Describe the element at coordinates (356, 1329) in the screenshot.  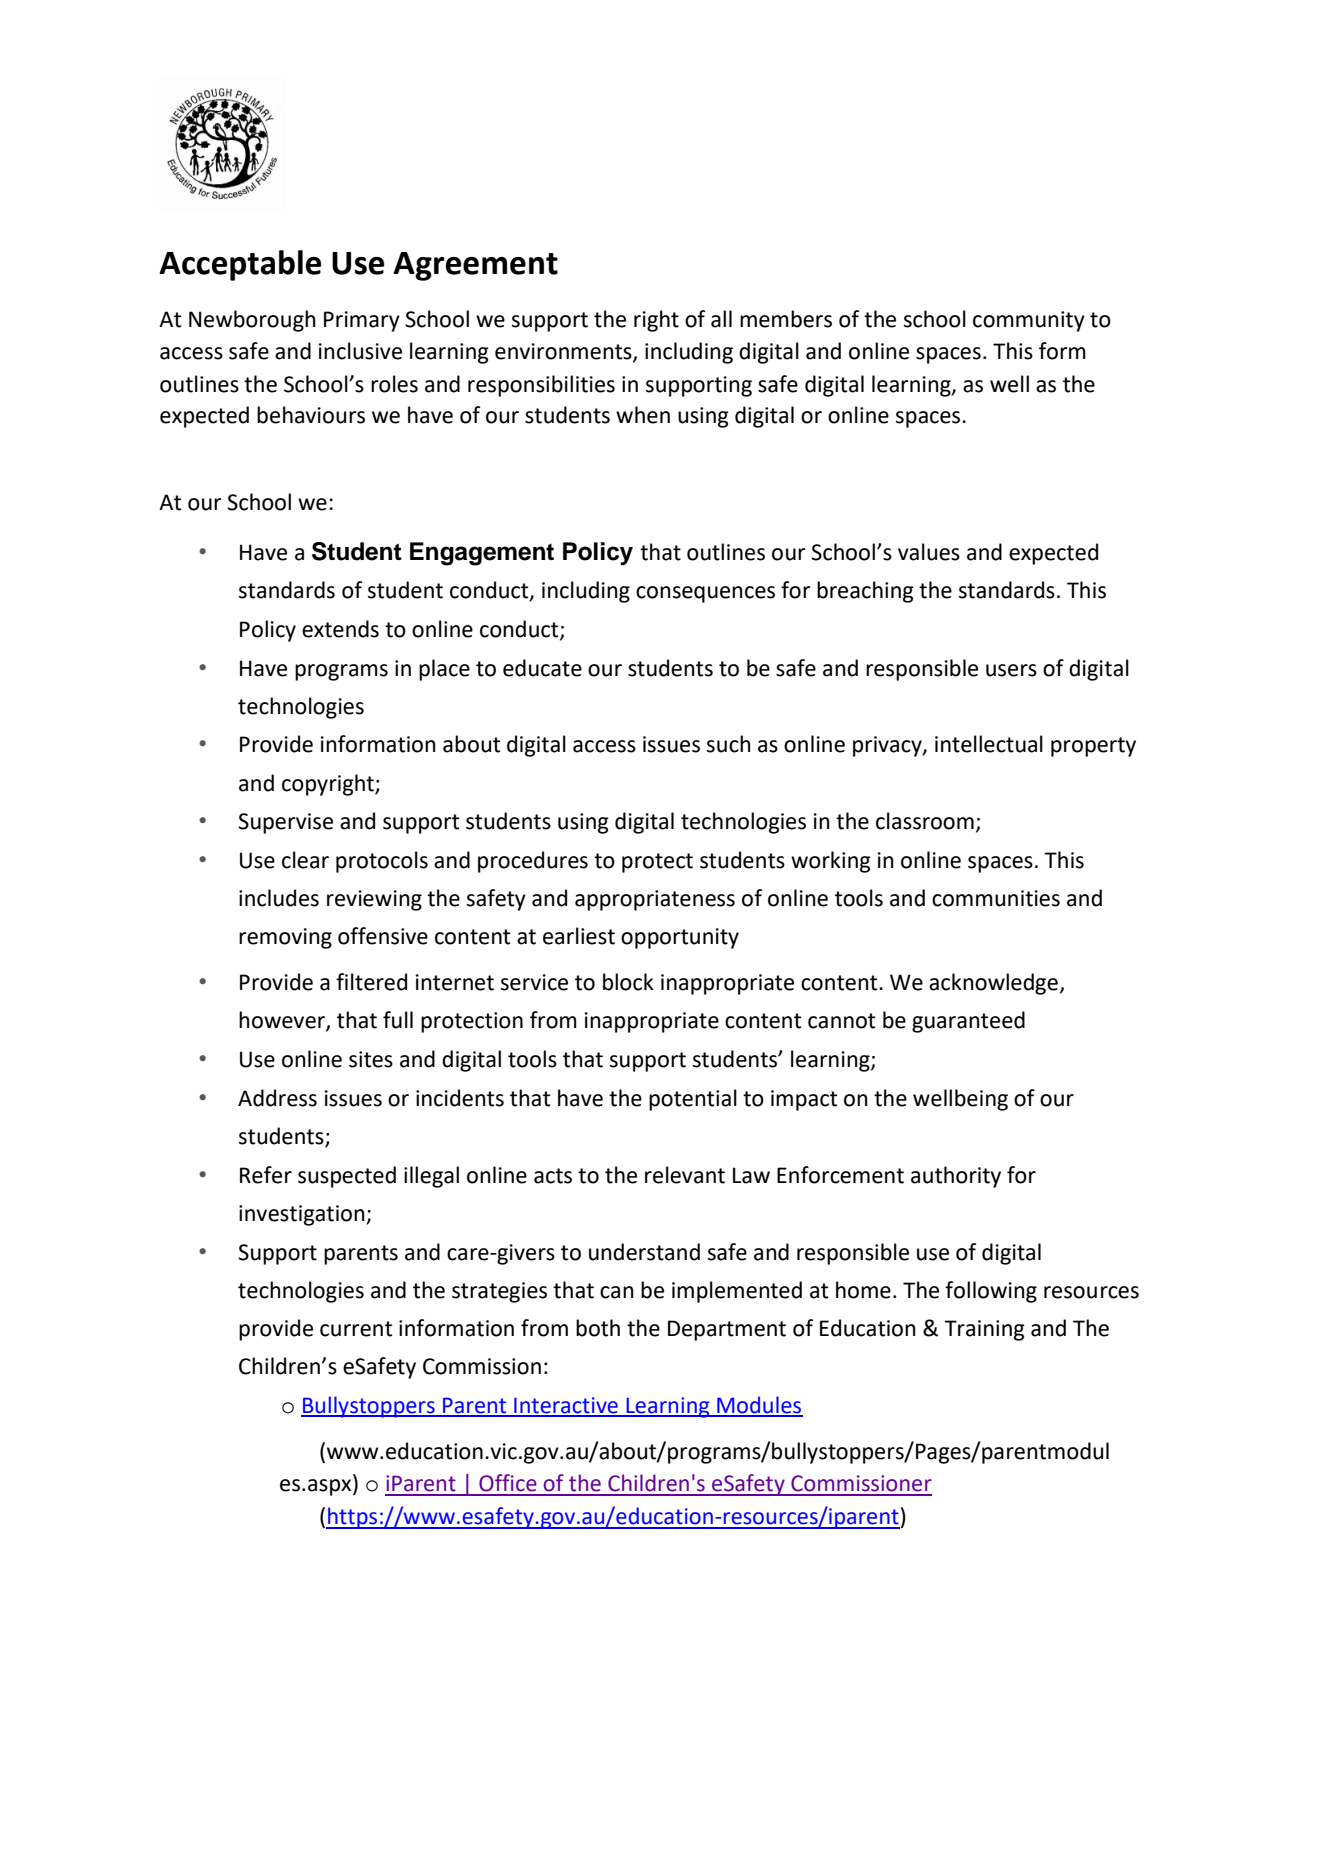
I see `current` at that location.
